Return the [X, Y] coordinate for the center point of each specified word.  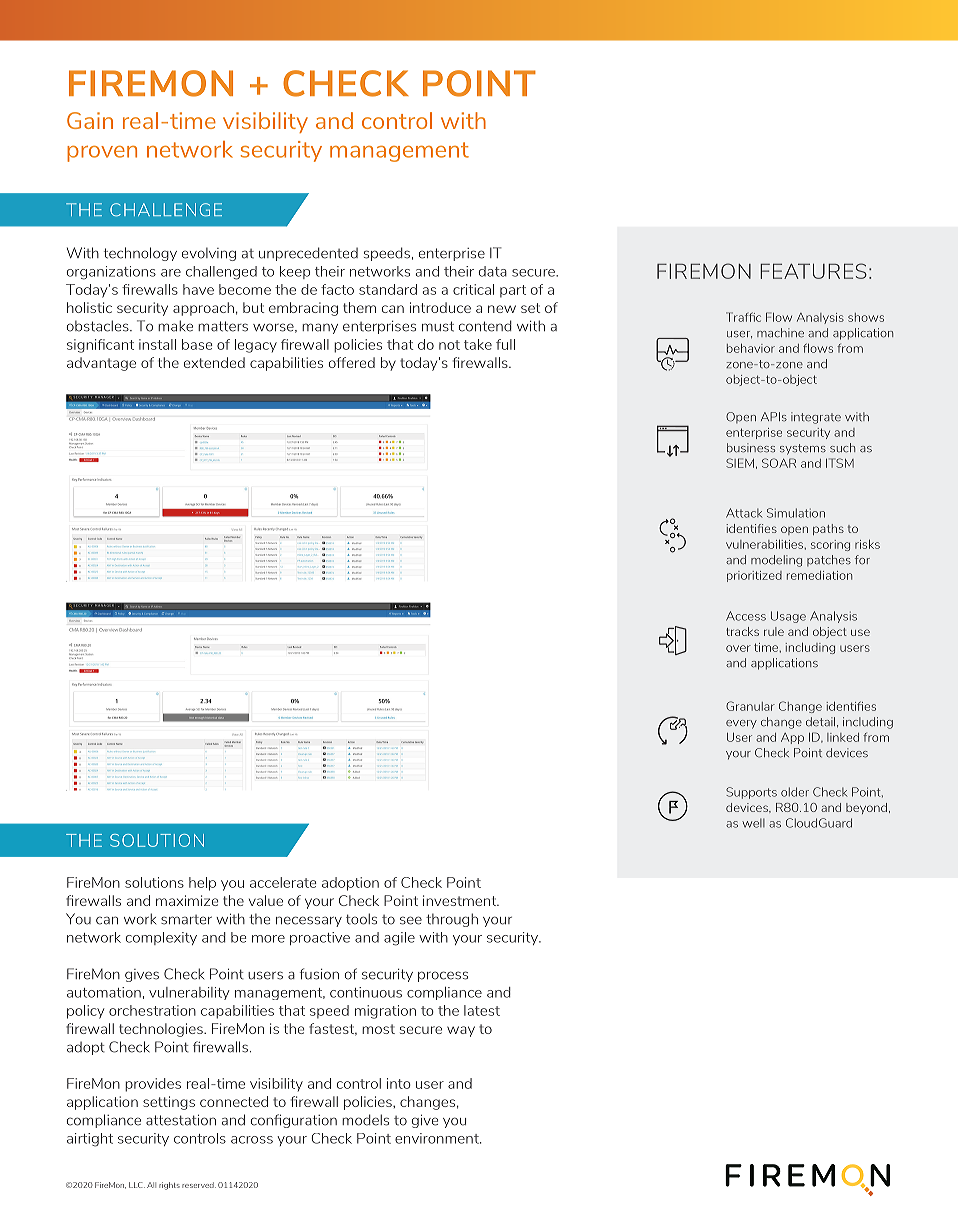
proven [102, 154]
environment [438, 1138]
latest [482, 1010]
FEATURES [813, 271]
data [493, 271]
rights [169, 1186]
